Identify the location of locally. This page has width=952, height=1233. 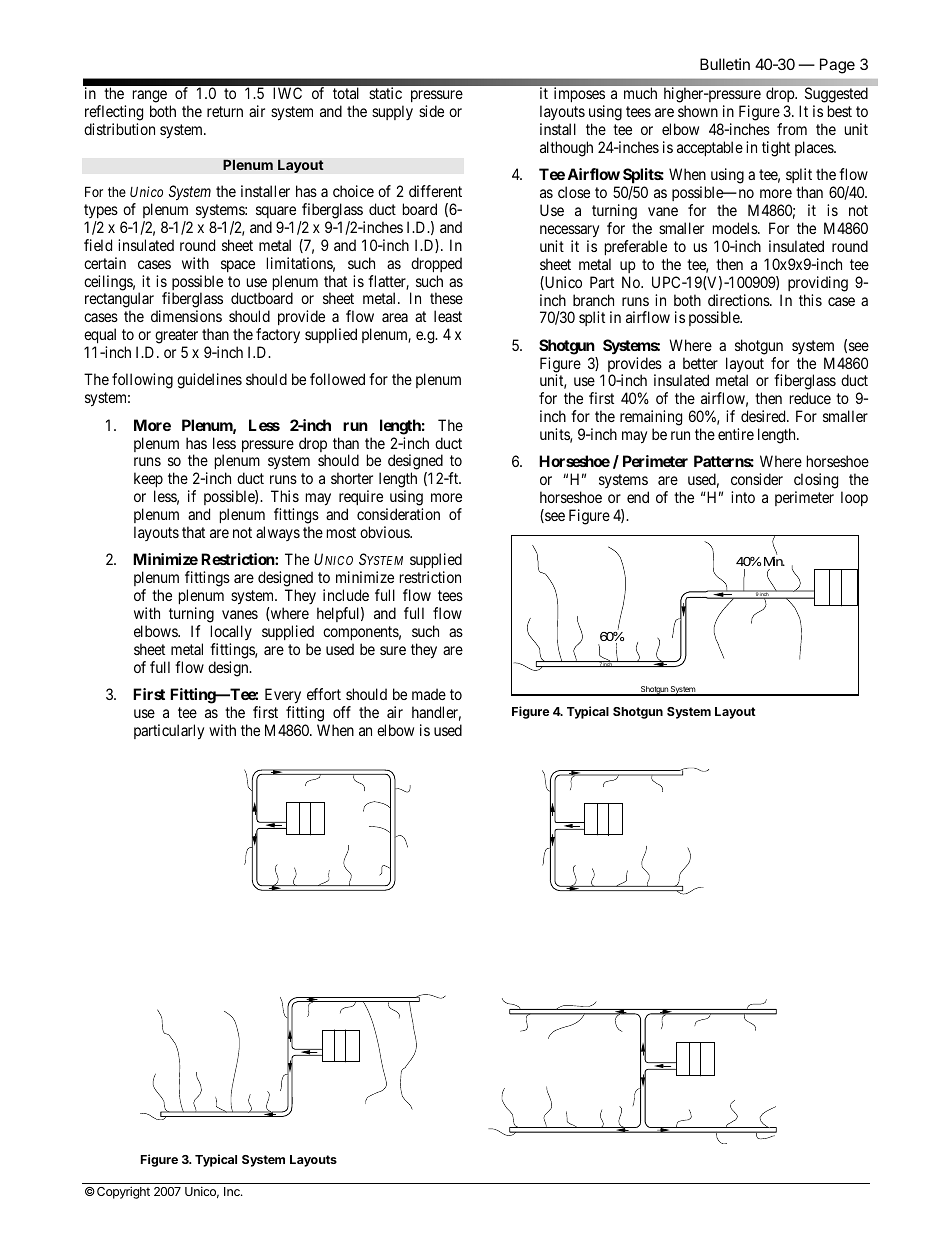
(231, 632).
